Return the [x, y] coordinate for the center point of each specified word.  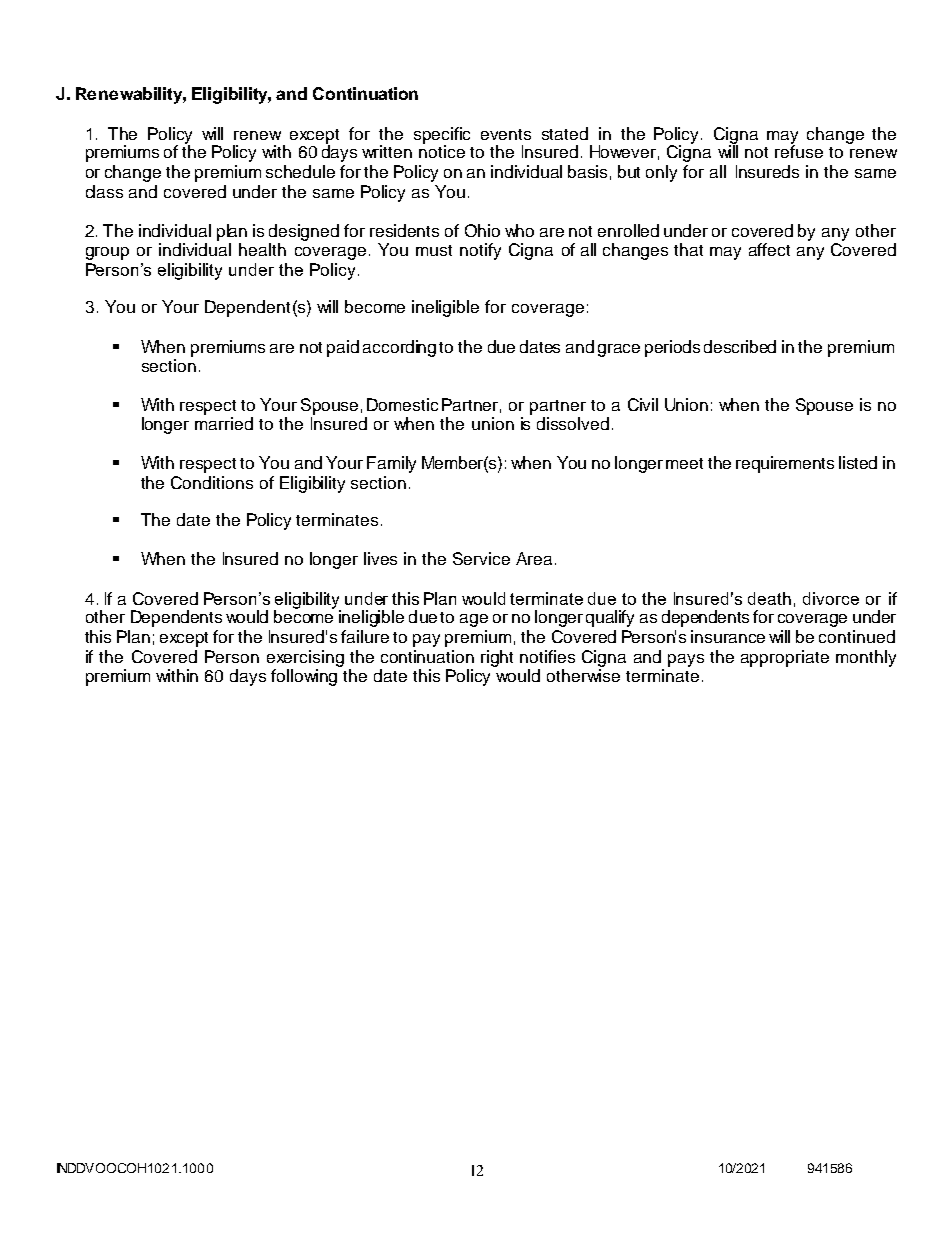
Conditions [212, 482]
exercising [305, 660]
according [399, 348]
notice [442, 150]
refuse [799, 150]
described [740, 346]
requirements [785, 464]
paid [343, 348]
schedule [300, 171]
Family [391, 464]
